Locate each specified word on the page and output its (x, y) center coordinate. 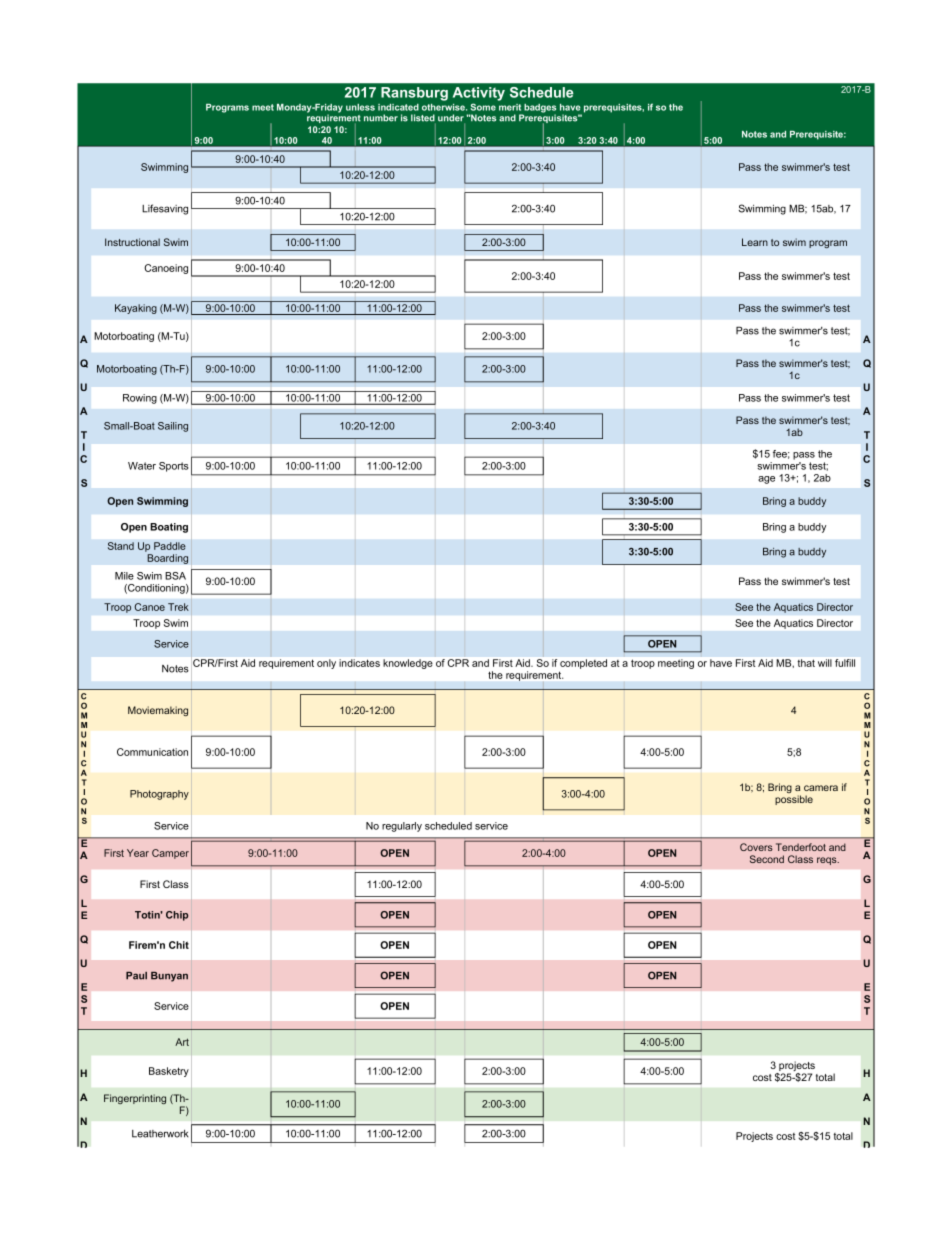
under (451, 119)
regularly (402, 827)
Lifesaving (165, 209)
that (806, 663)
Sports (174, 467)
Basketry (169, 1072)
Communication (152, 752)
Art (182, 1042)
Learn (755, 242)
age (766, 480)
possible (794, 800)
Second (767, 859)
